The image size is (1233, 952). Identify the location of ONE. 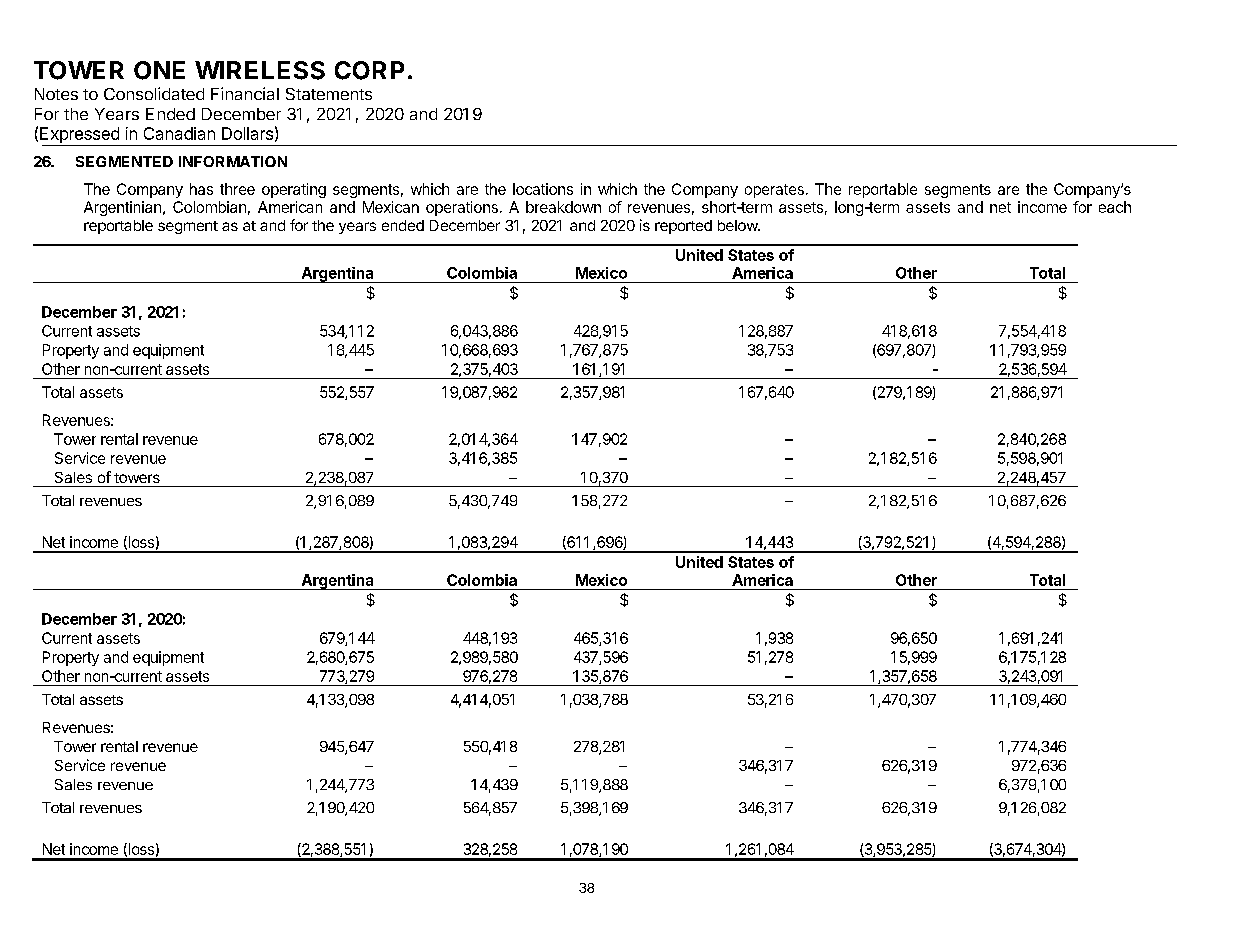
(159, 70).
